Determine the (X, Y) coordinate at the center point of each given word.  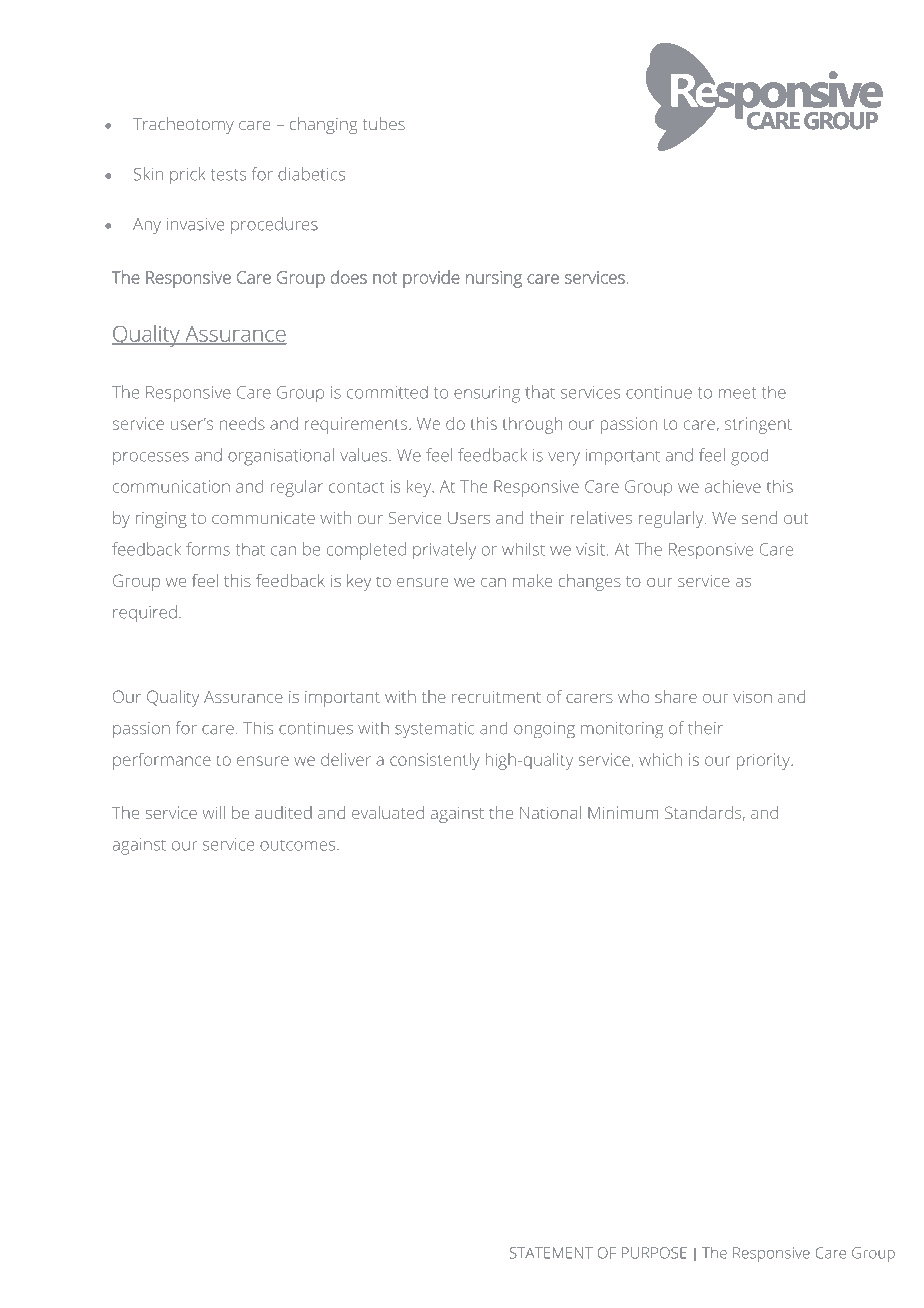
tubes (384, 123)
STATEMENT (551, 1253)
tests (228, 175)
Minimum (623, 812)
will (213, 812)
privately (444, 551)
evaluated (388, 812)
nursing (494, 279)
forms (208, 549)
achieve (733, 486)
